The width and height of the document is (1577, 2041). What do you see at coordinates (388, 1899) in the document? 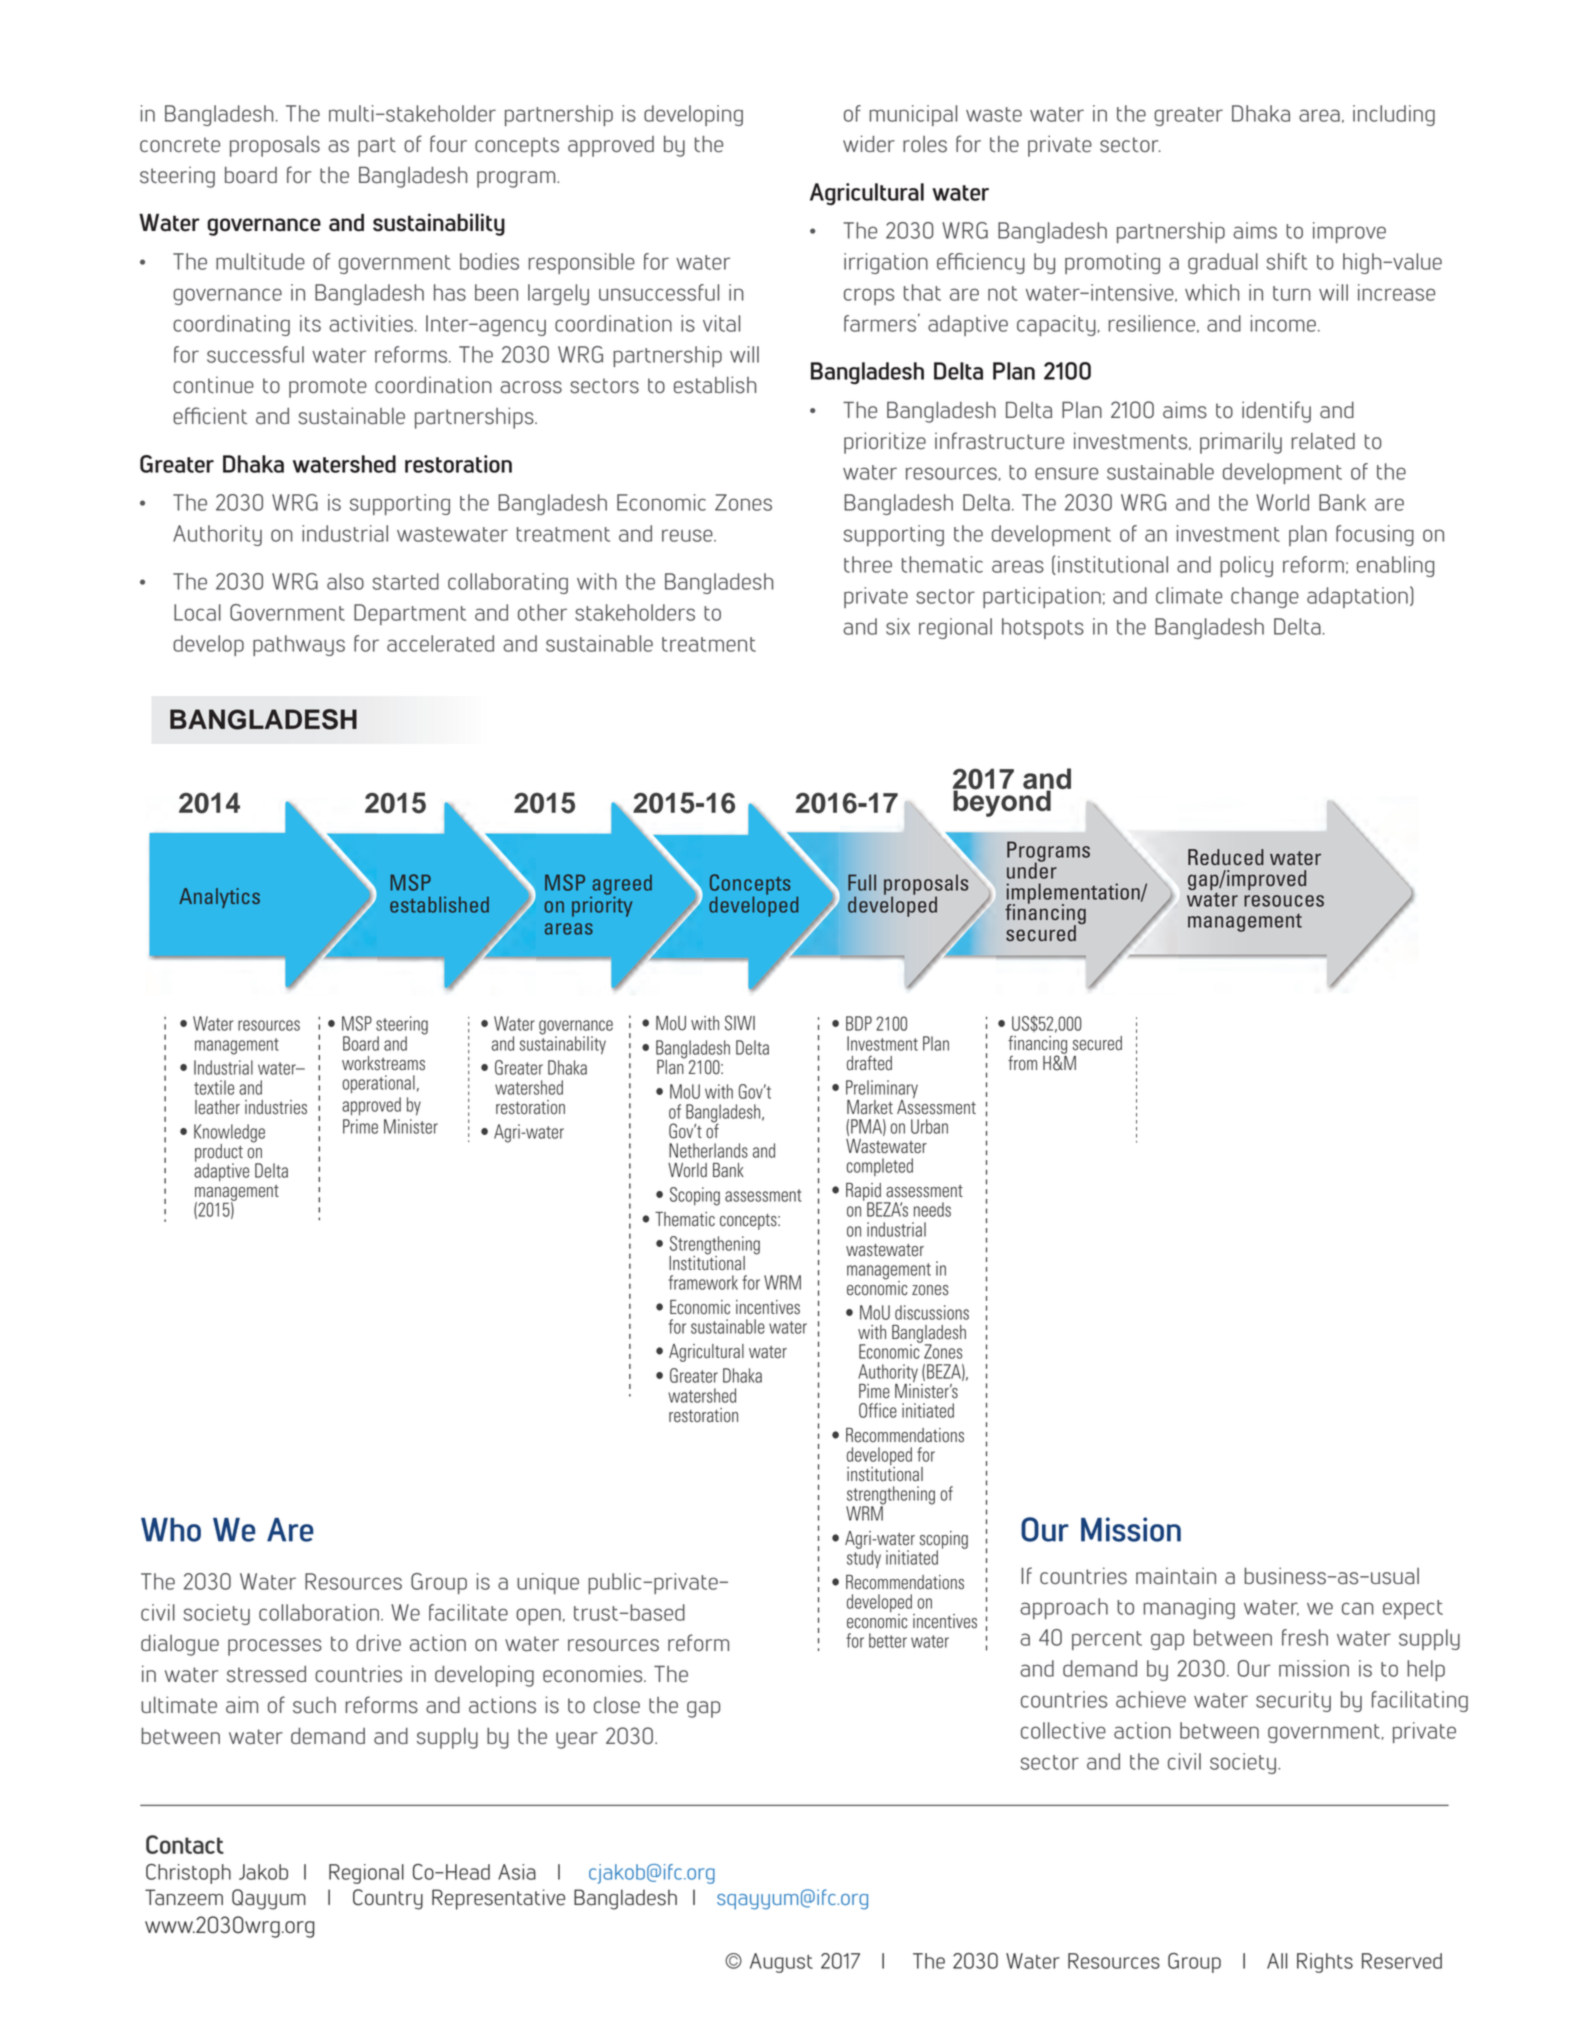
I see `Country` at bounding box center [388, 1899].
